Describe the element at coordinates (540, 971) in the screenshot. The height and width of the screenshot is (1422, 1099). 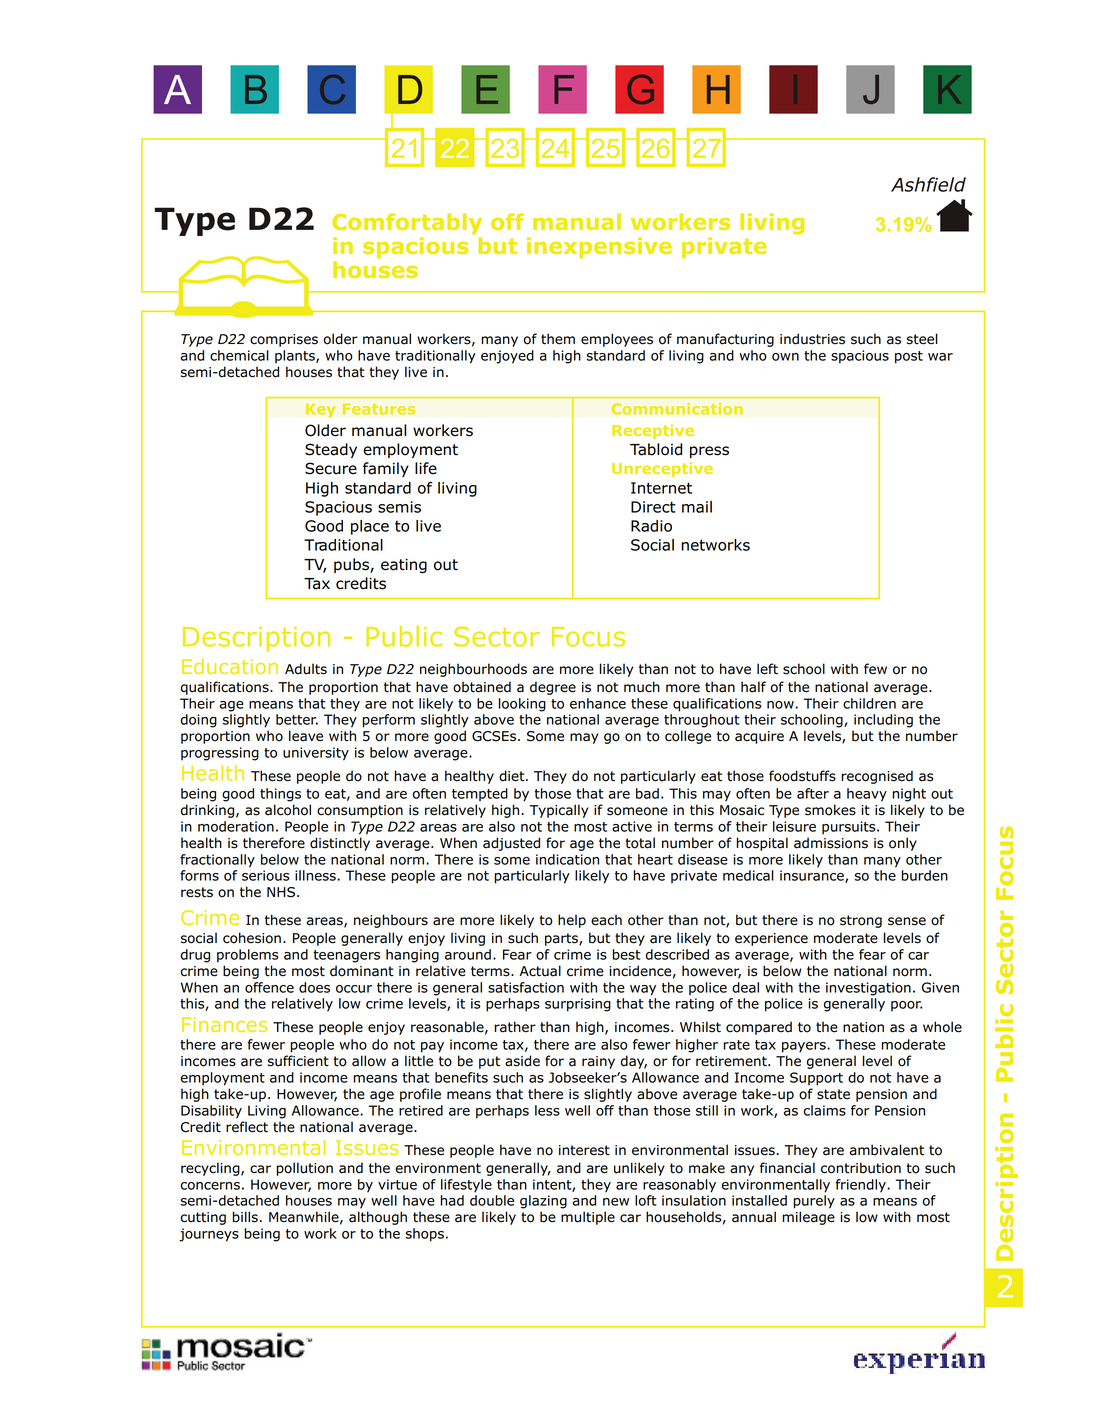
I see `Actual` at that location.
